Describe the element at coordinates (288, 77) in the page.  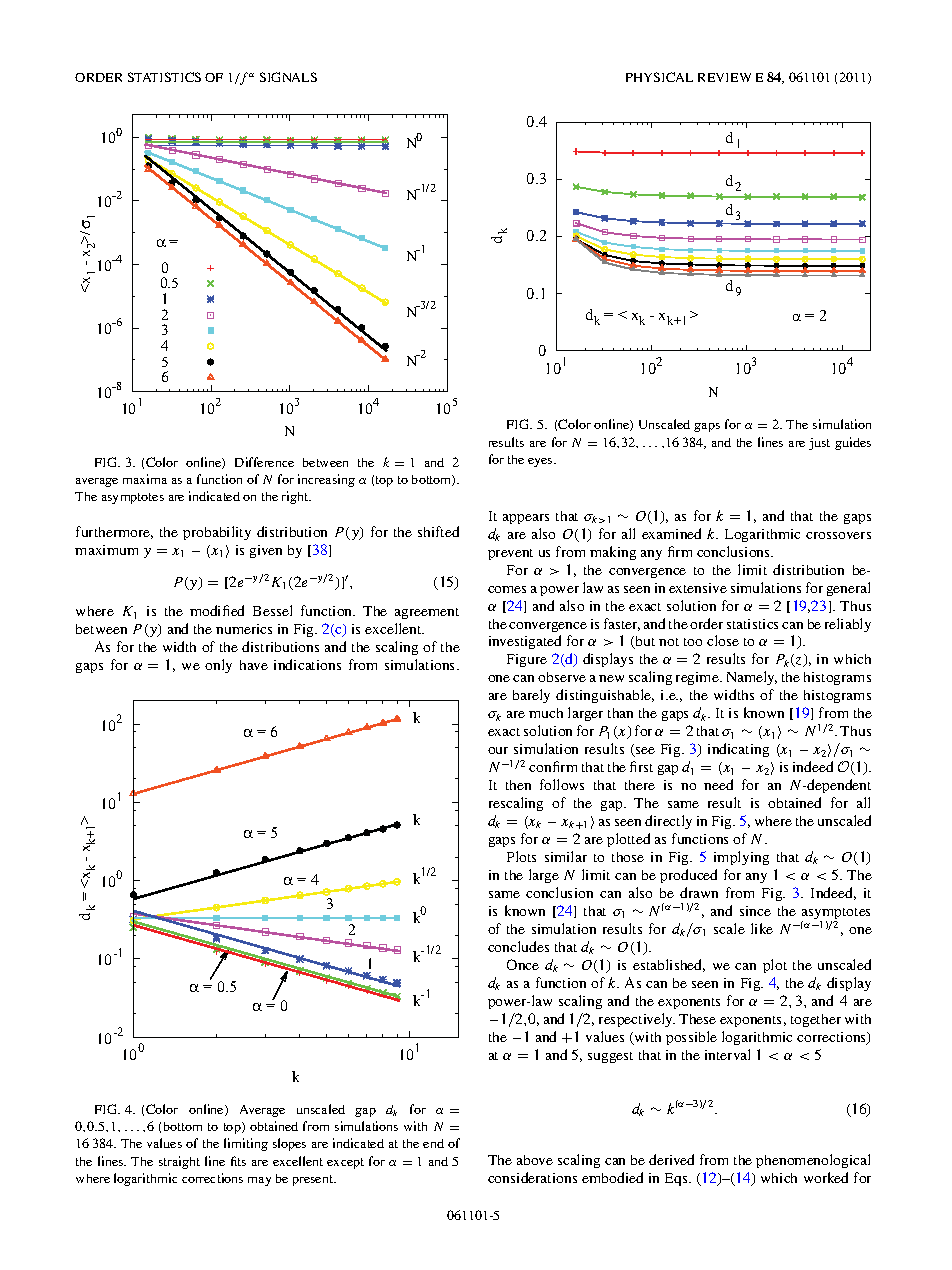
I see `SIGNALS` at that location.
